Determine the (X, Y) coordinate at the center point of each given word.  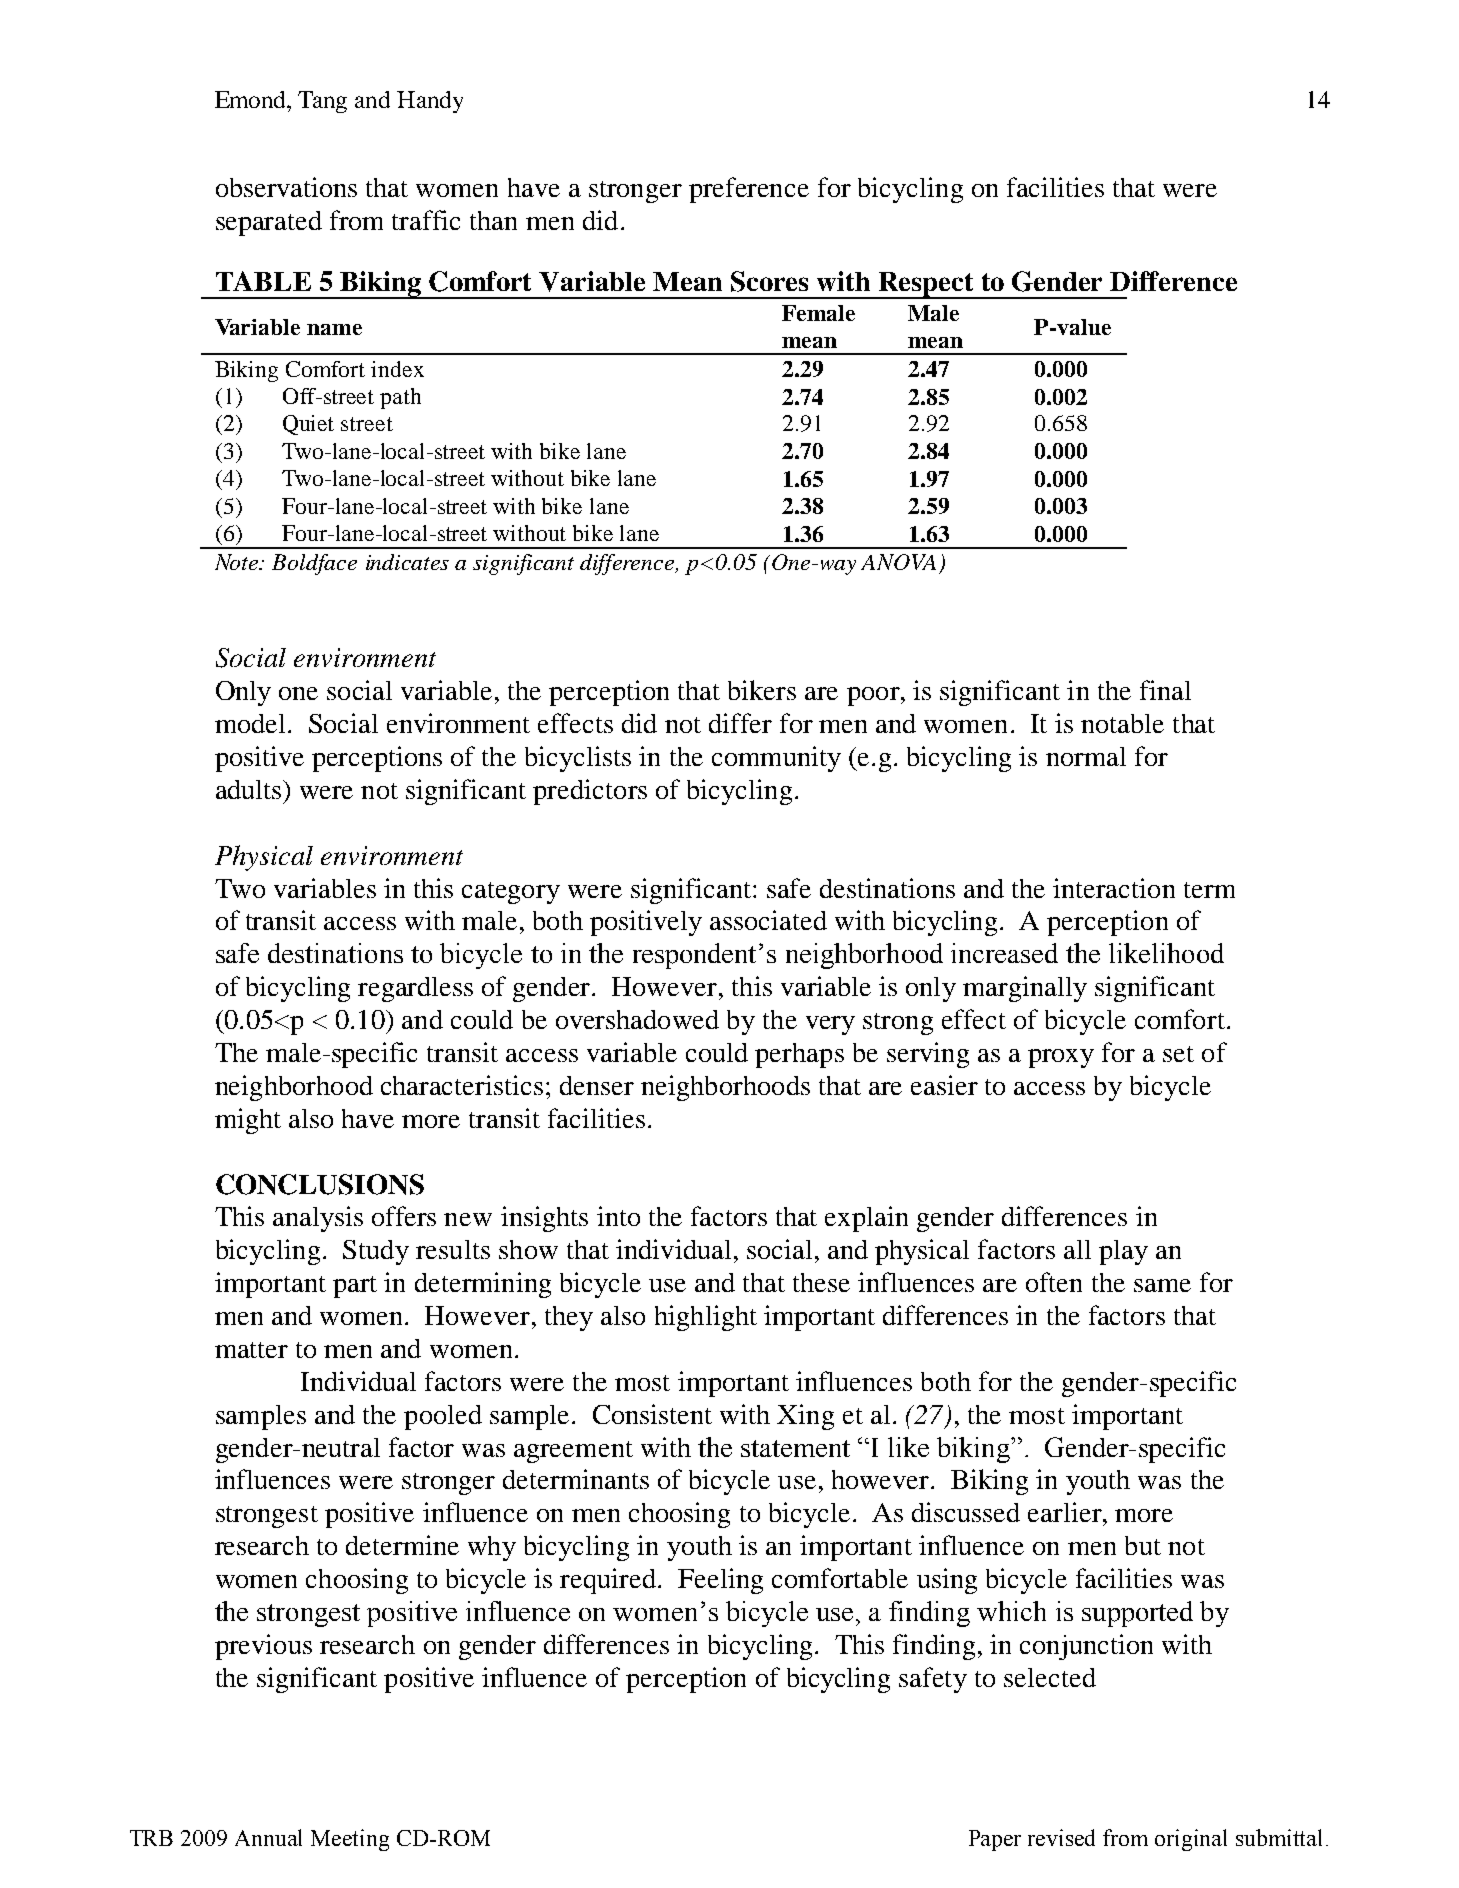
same (1162, 1285)
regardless (415, 989)
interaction (1114, 888)
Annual (268, 1837)
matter (251, 1350)
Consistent (652, 1414)
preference (749, 190)
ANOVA (898, 562)
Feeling (720, 1581)
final (1165, 690)
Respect (926, 285)
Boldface (314, 564)
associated (768, 920)
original (1191, 1840)
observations (286, 187)
